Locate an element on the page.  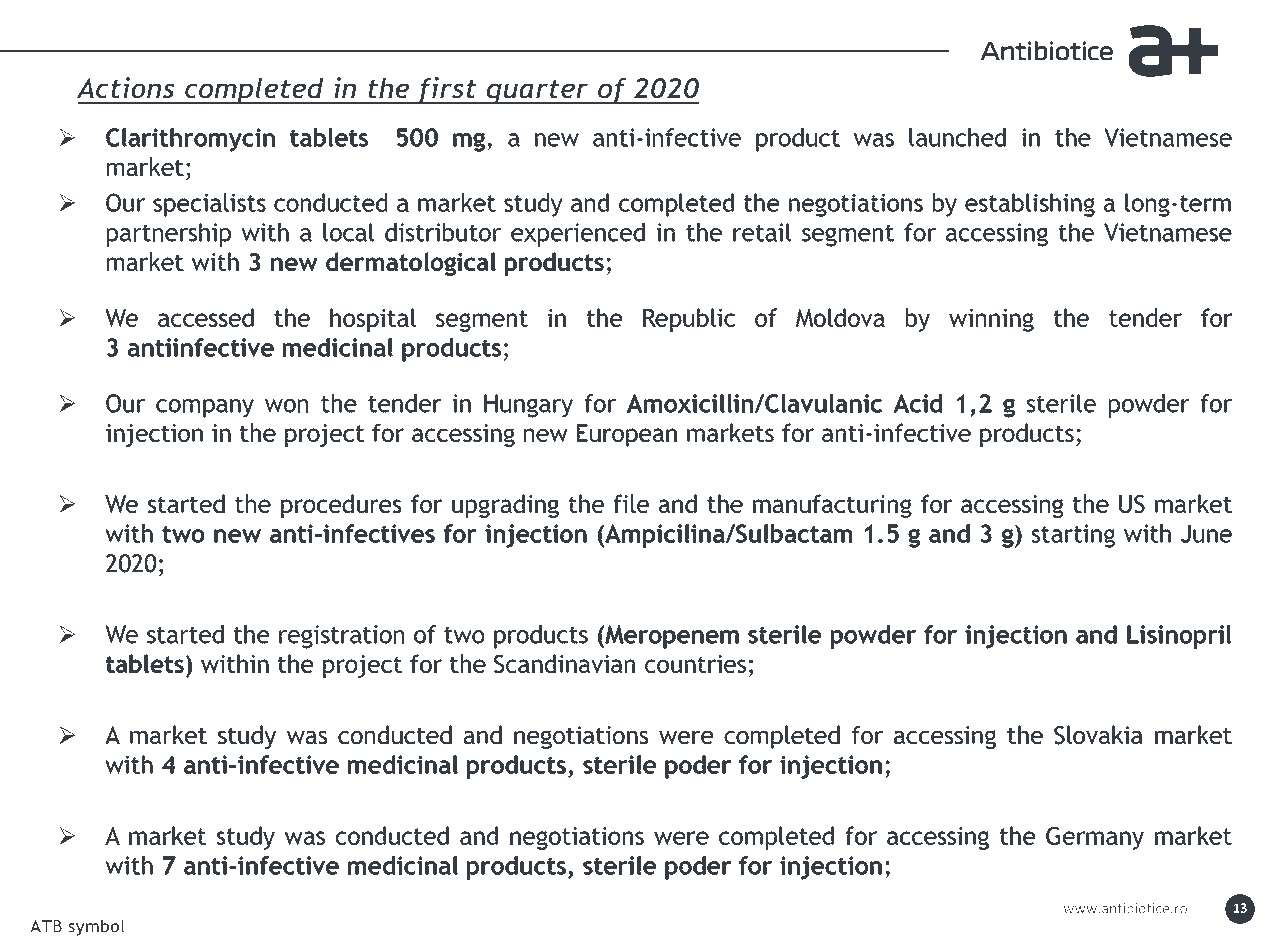
starting is located at coordinates (1073, 536).
